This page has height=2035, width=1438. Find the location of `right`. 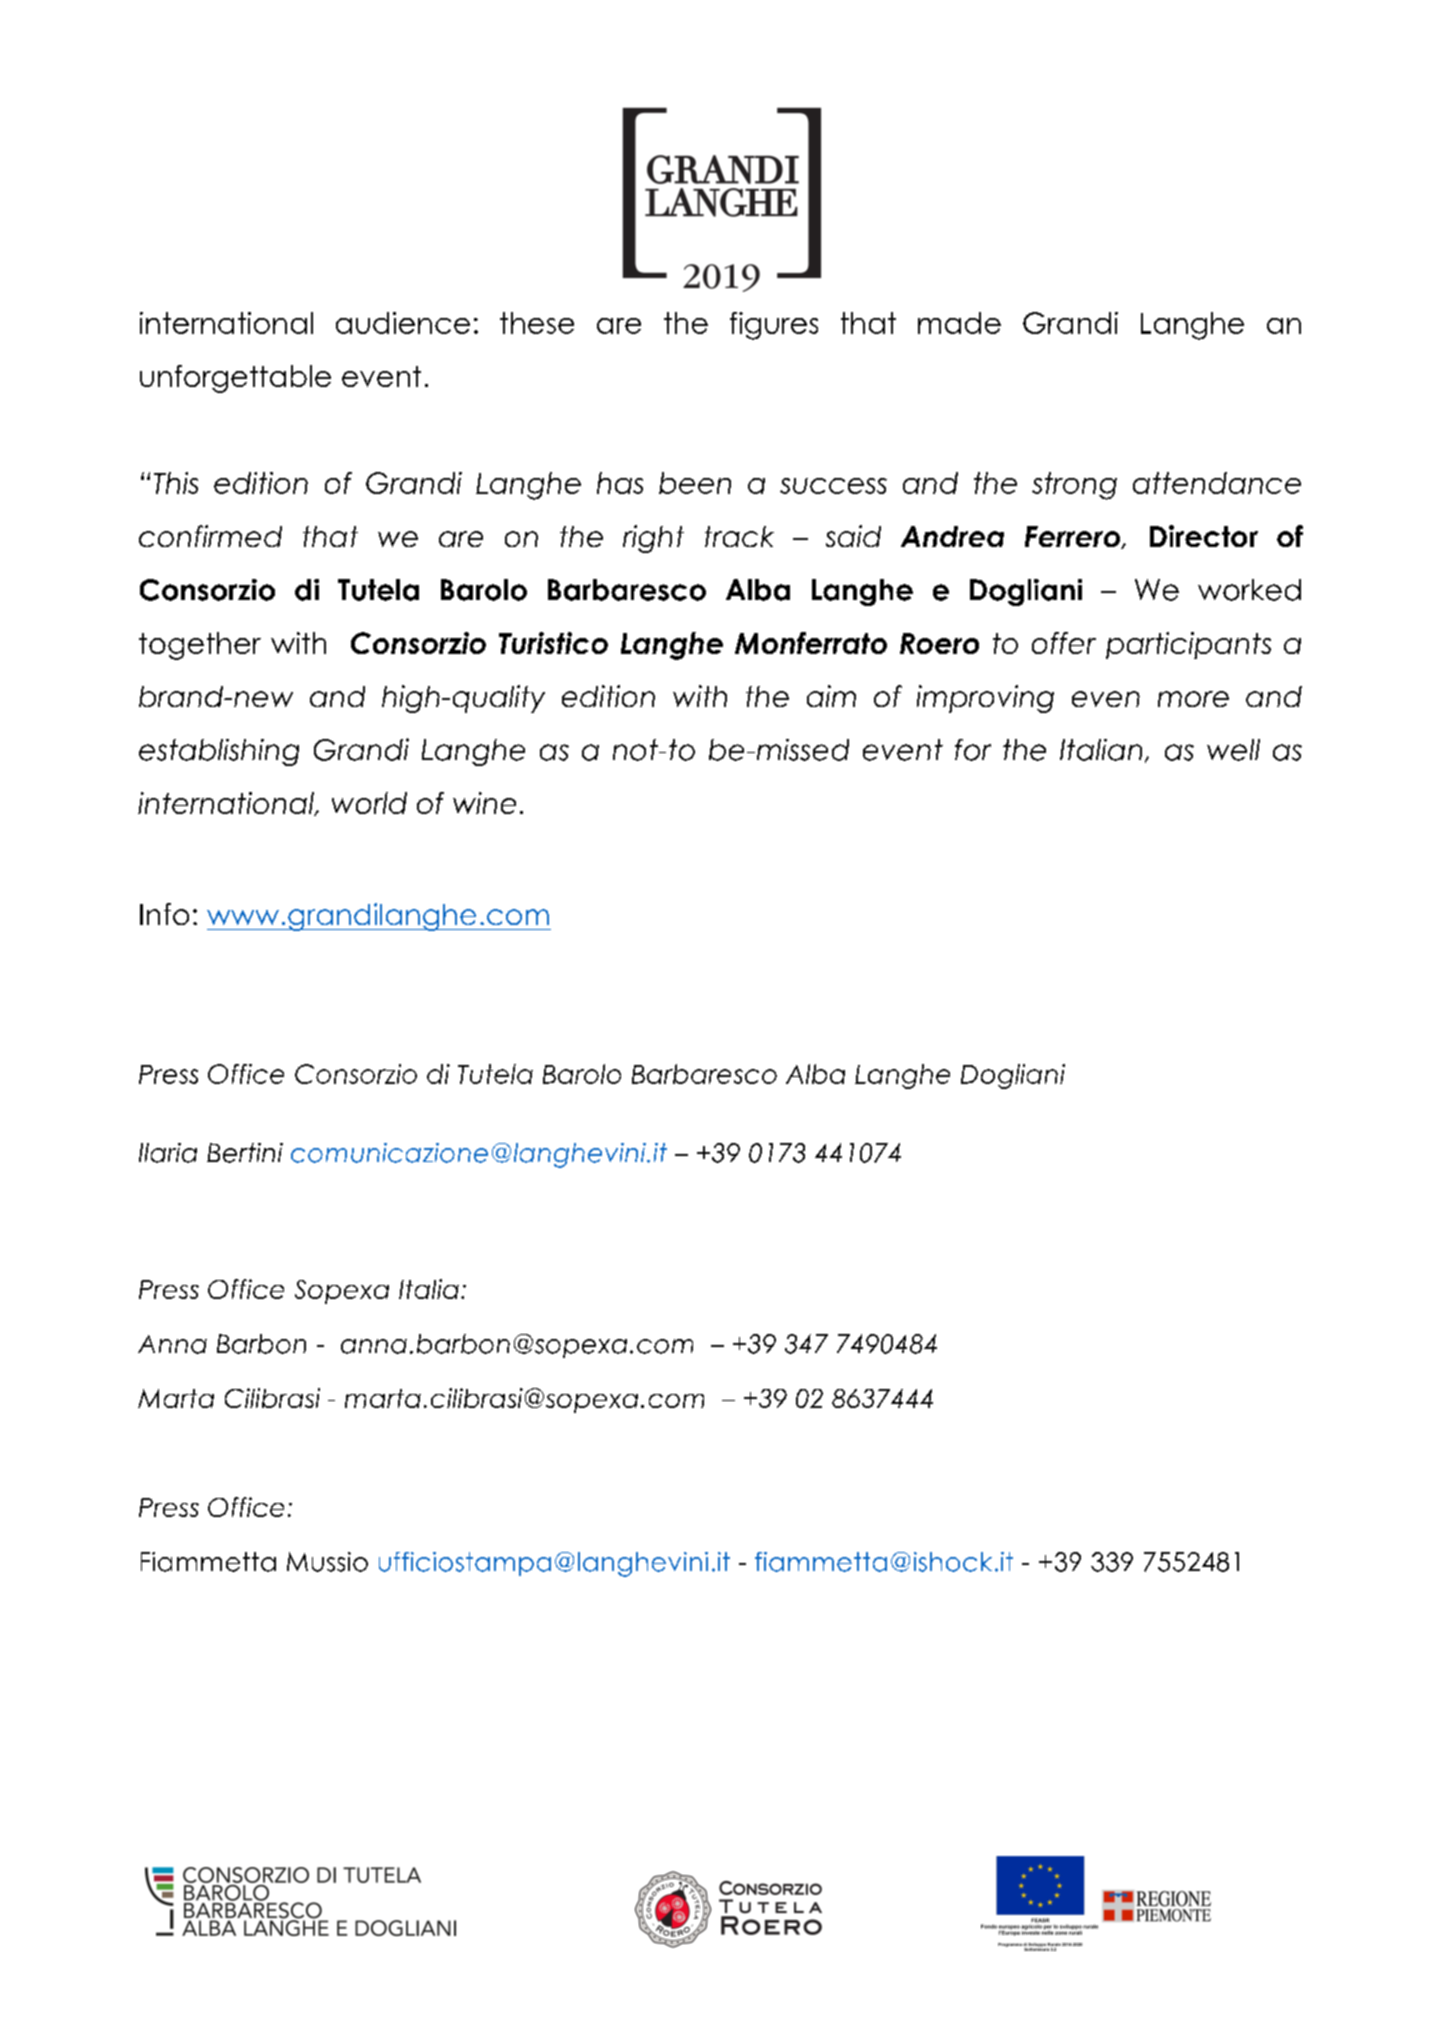

right is located at coordinates (653, 539).
